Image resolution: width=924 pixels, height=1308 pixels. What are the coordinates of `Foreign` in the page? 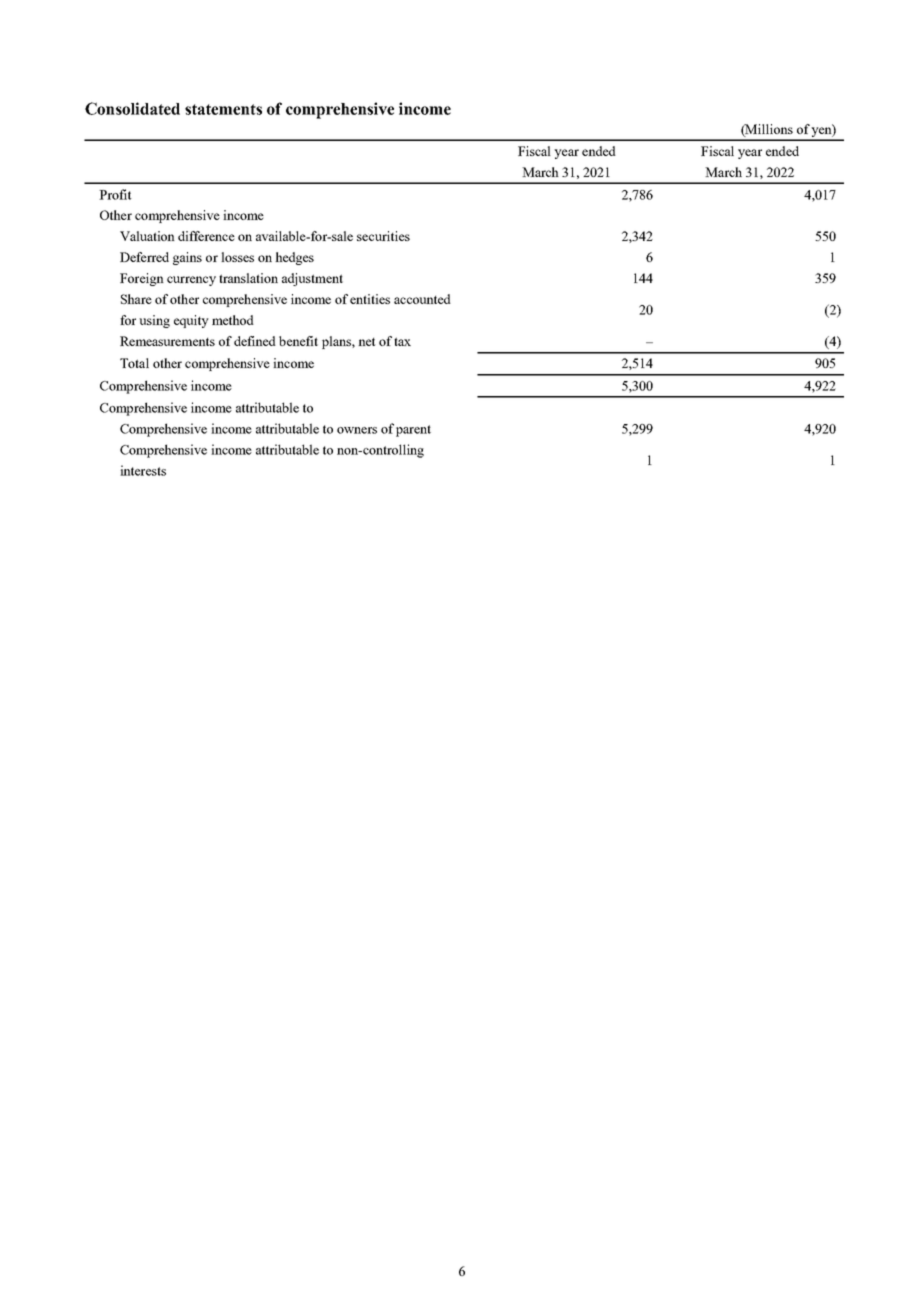 It's located at (142, 279).
